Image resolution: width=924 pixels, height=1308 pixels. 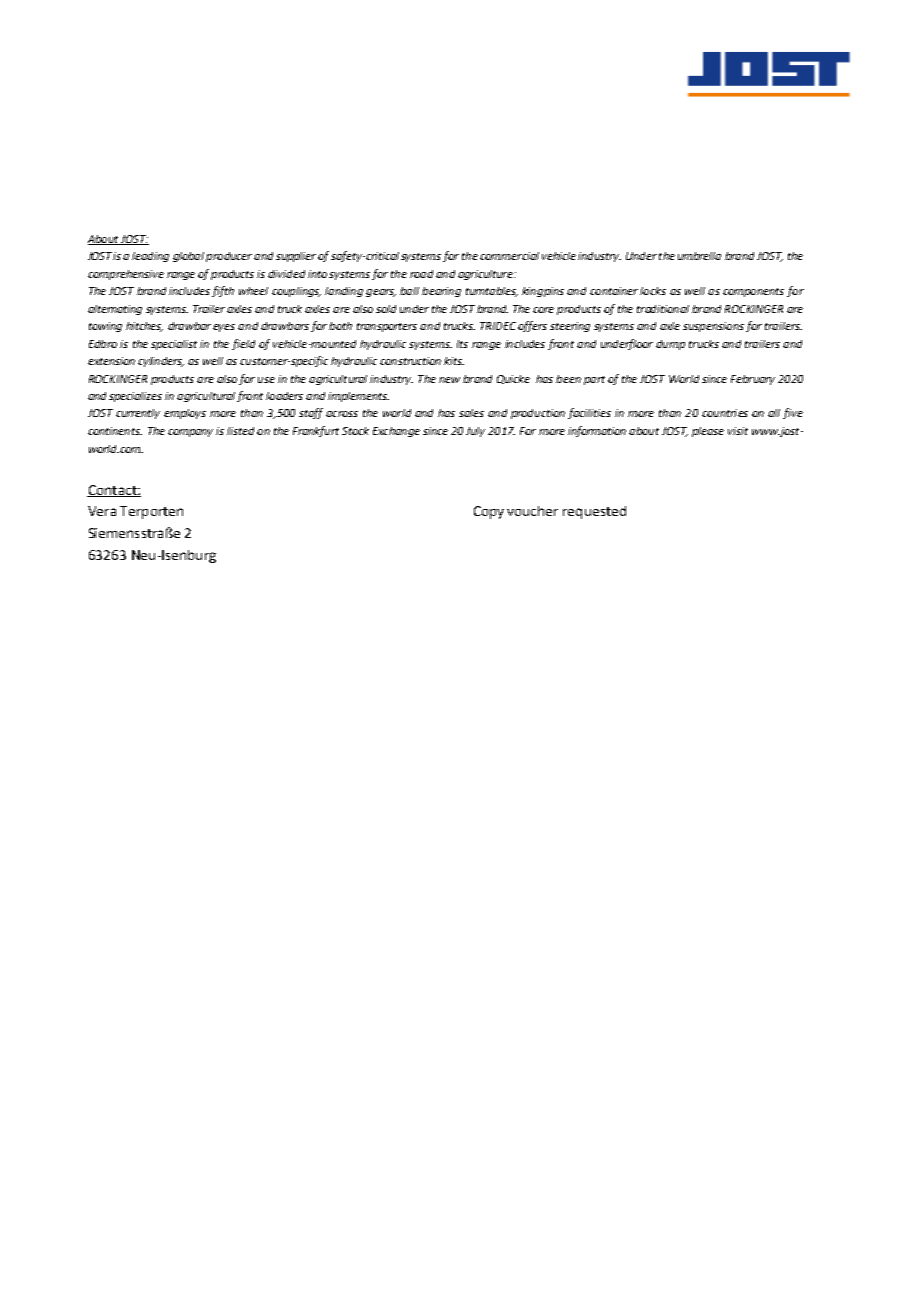 I want to click on road, so click(x=421, y=274).
